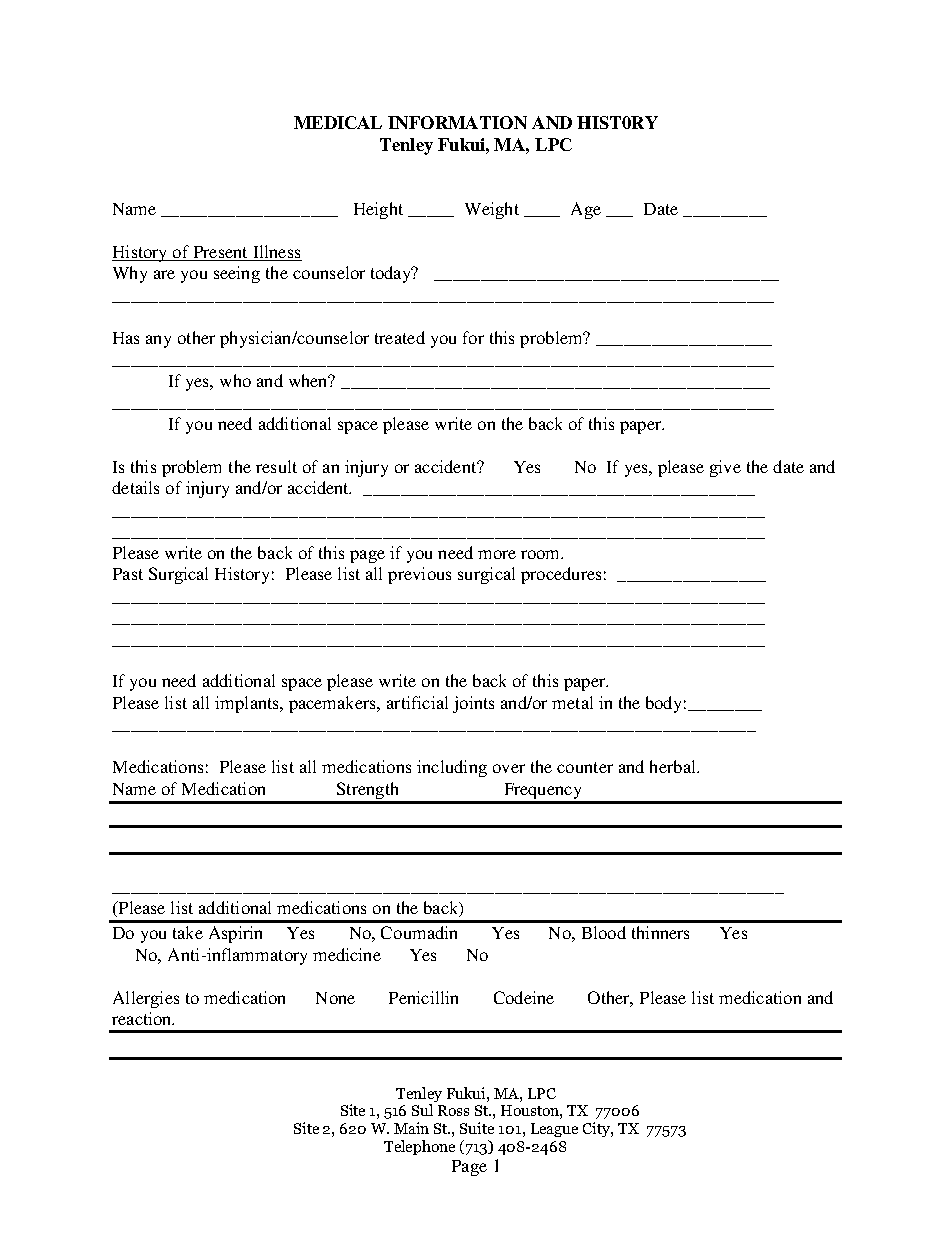  I want to click on Present, so click(220, 252).
